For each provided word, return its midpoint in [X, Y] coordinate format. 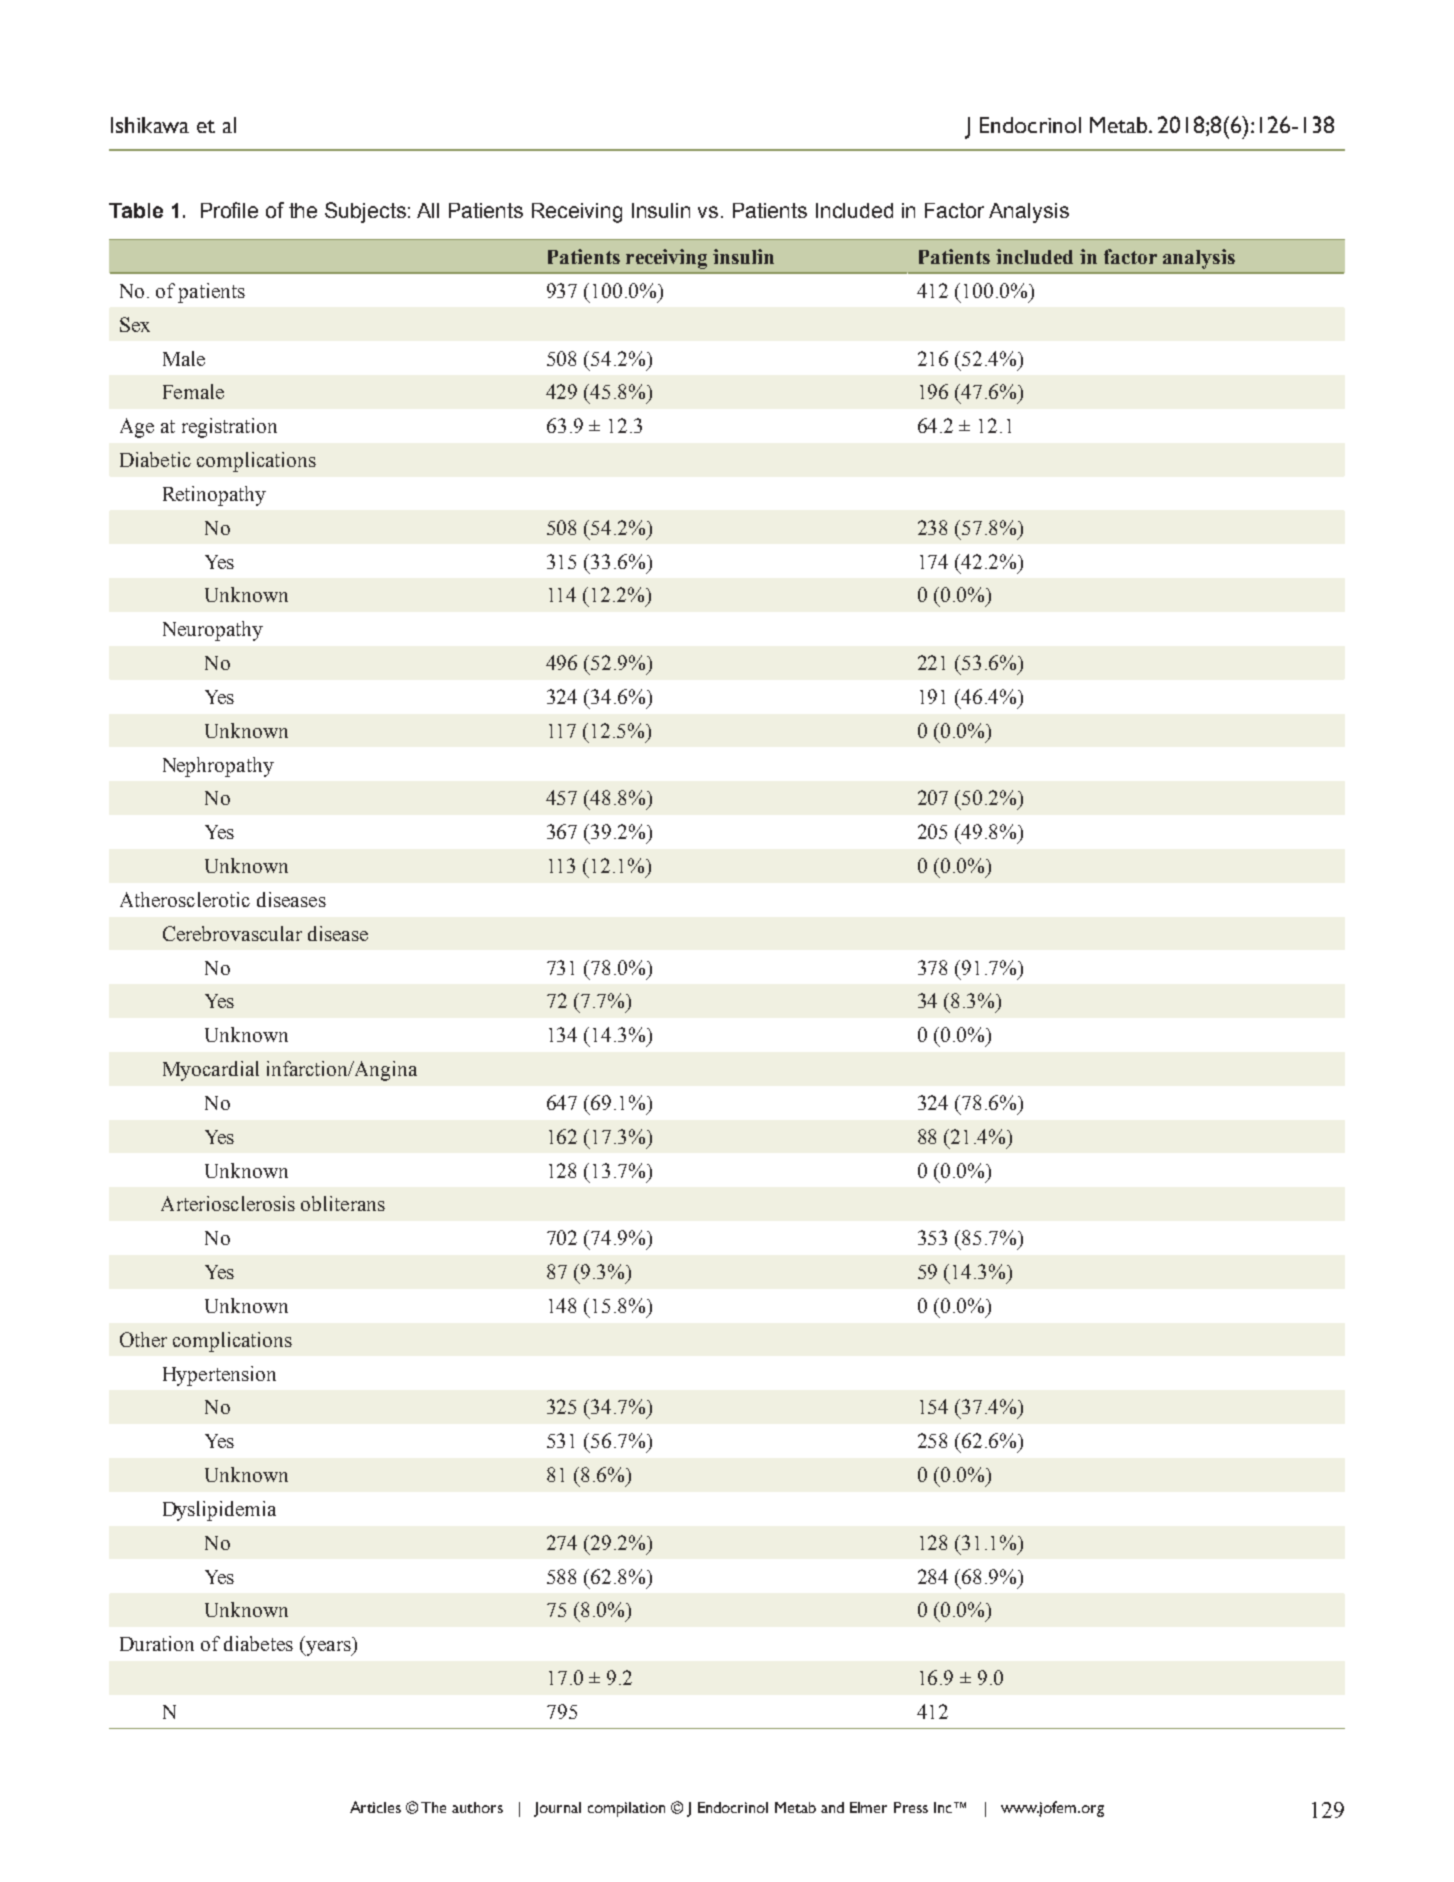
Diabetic [155, 459]
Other [143, 1339]
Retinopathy [214, 496]
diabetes [258, 1643]
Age [137, 428]
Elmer [868, 1807]
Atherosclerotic [185, 899]
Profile [229, 210]
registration [229, 428]
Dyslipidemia [219, 1511]
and [832, 1807]
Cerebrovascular [232, 933]
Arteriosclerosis [228, 1203]
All [428, 210]
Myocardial [211, 1071]
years [328, 1648]
